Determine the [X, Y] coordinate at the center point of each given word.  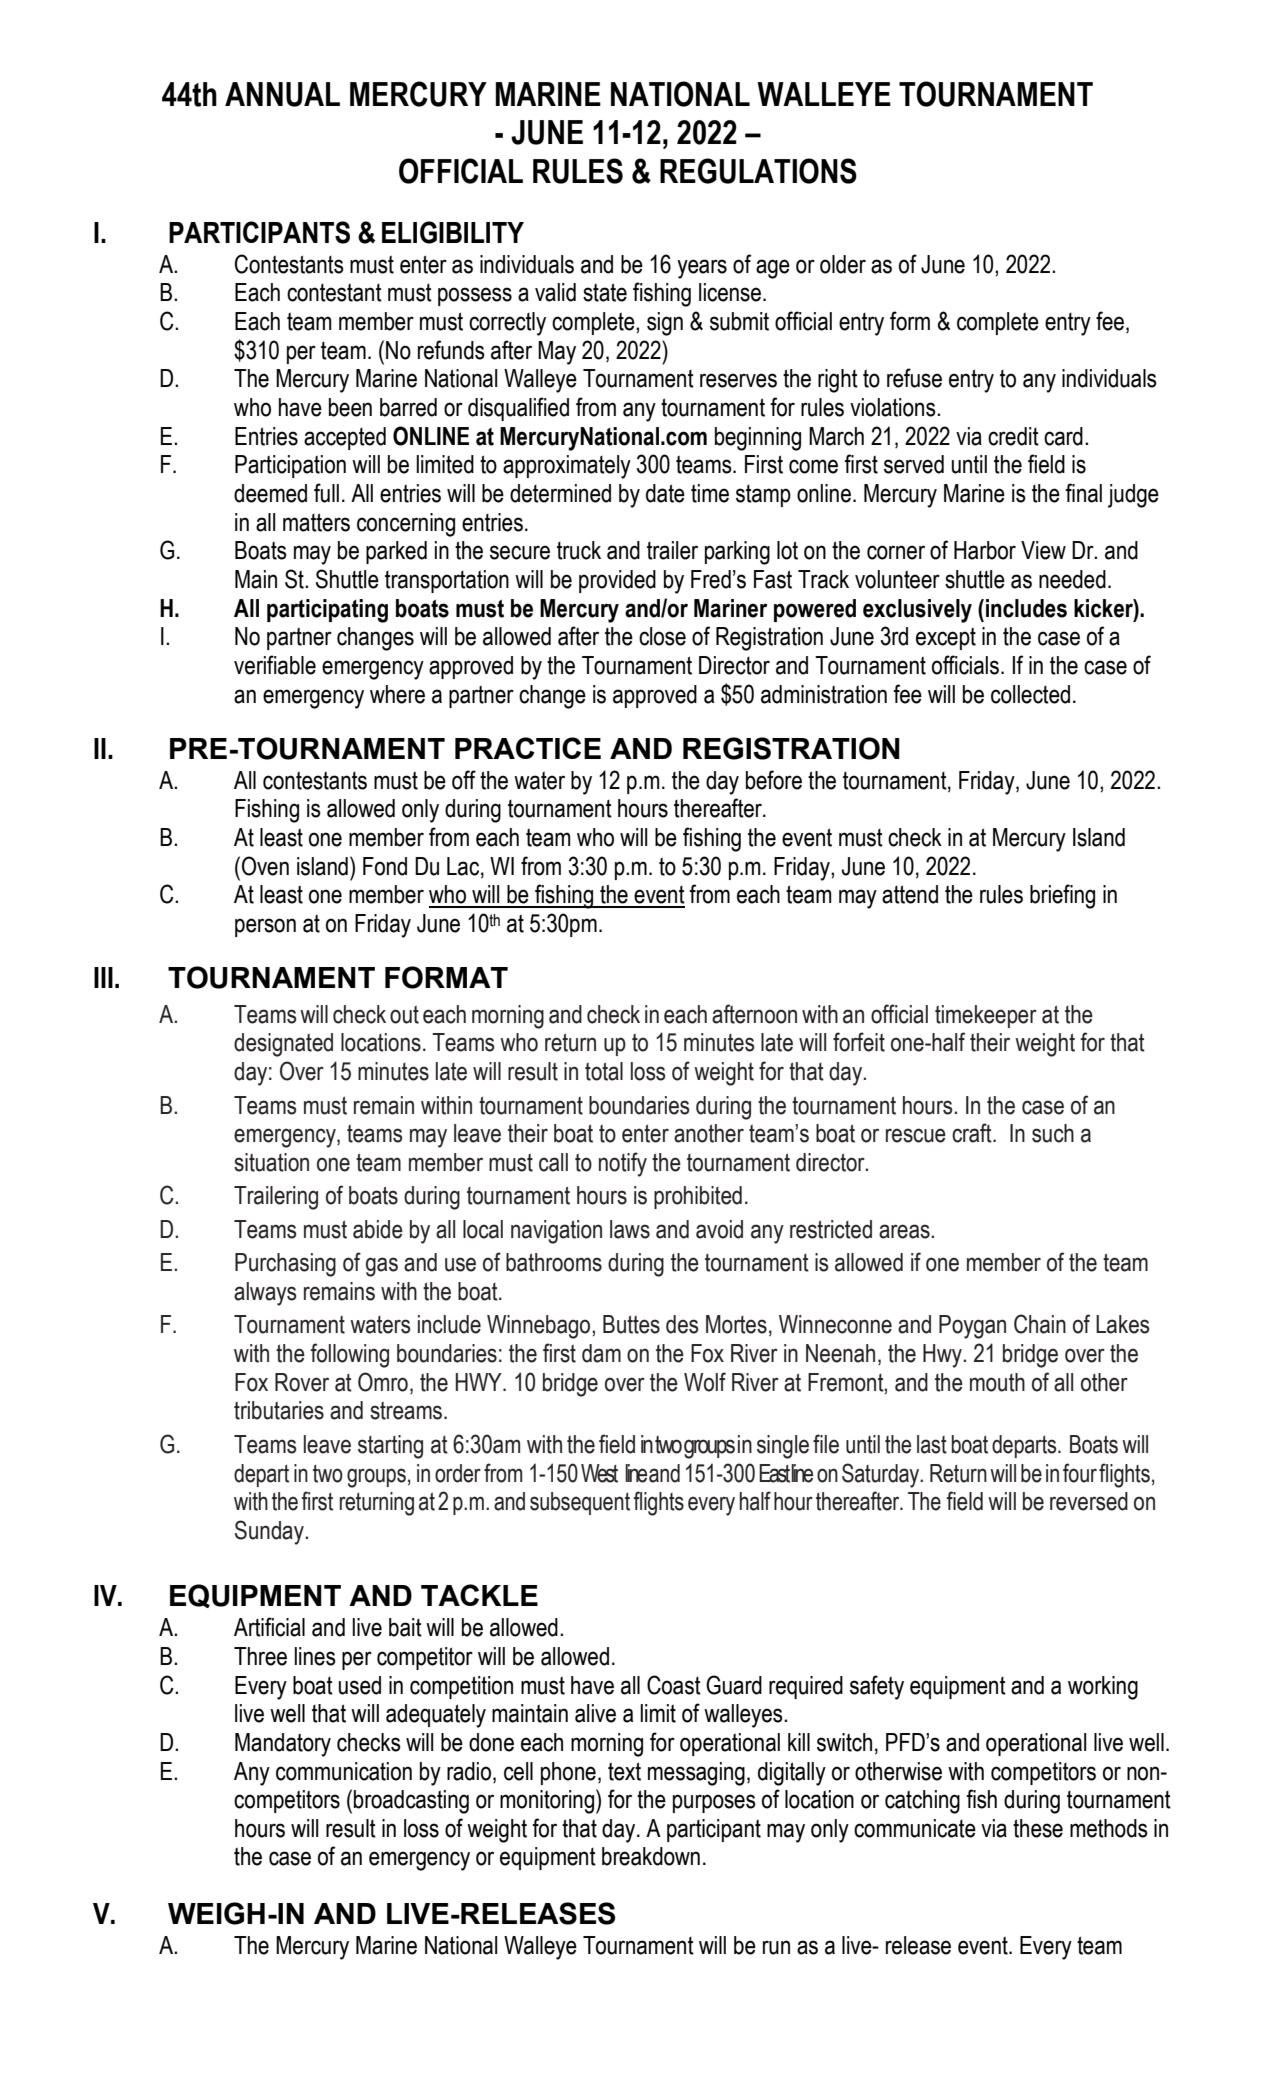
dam [601, 1353]
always [265, 1294]
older [843, 264]
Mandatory [283, 1745]
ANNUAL [282, 94]
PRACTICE [528, 748]
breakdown [651, 1856]
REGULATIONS [758, 171]
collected [1030, 694]
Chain [1040, 1324]
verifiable [275, 665]
